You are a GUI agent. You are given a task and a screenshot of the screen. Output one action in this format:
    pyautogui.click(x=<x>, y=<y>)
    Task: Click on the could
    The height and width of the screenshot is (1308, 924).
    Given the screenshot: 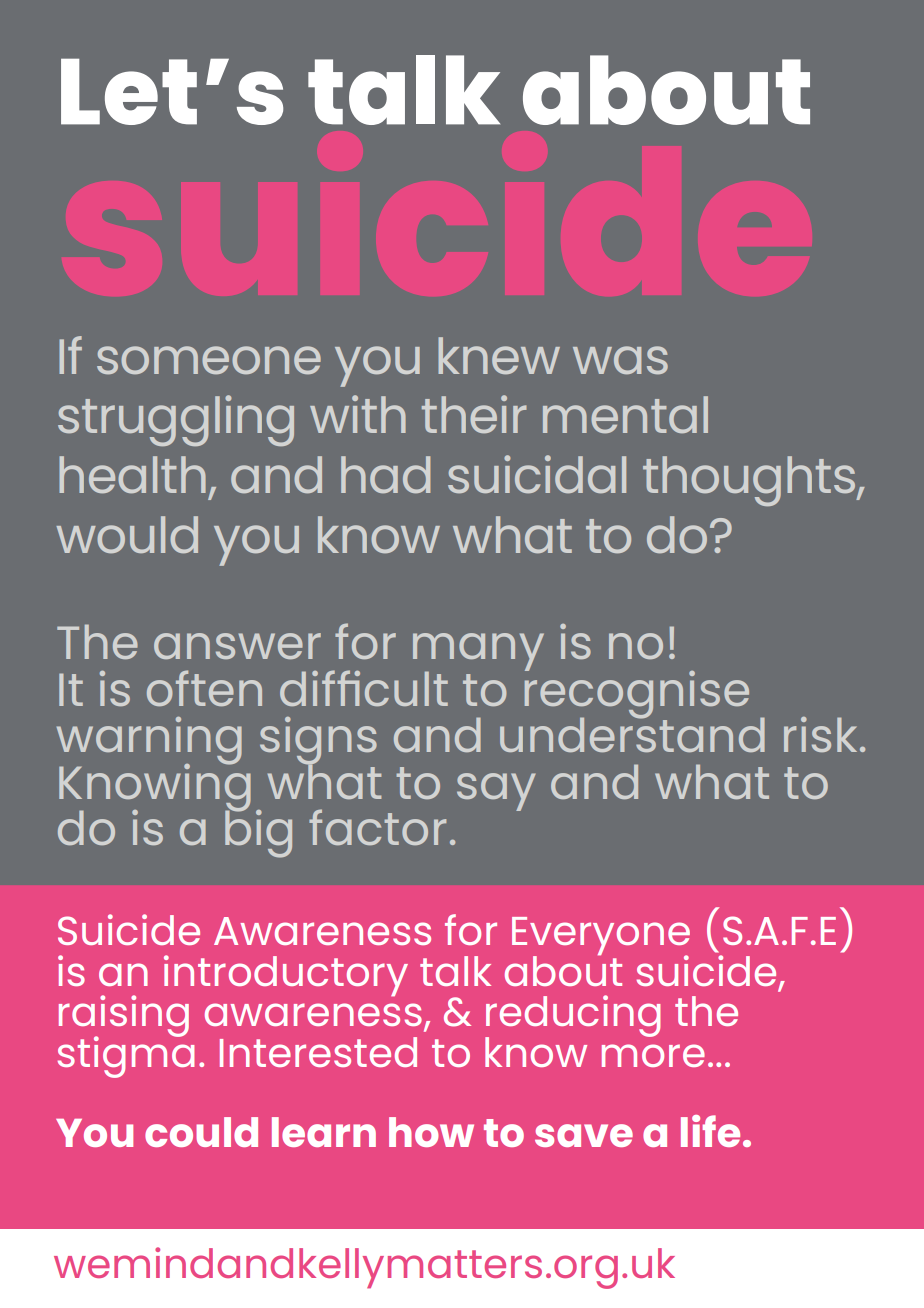 What is the action you would take?
    pyautogui.click(x=201, y=1132)
